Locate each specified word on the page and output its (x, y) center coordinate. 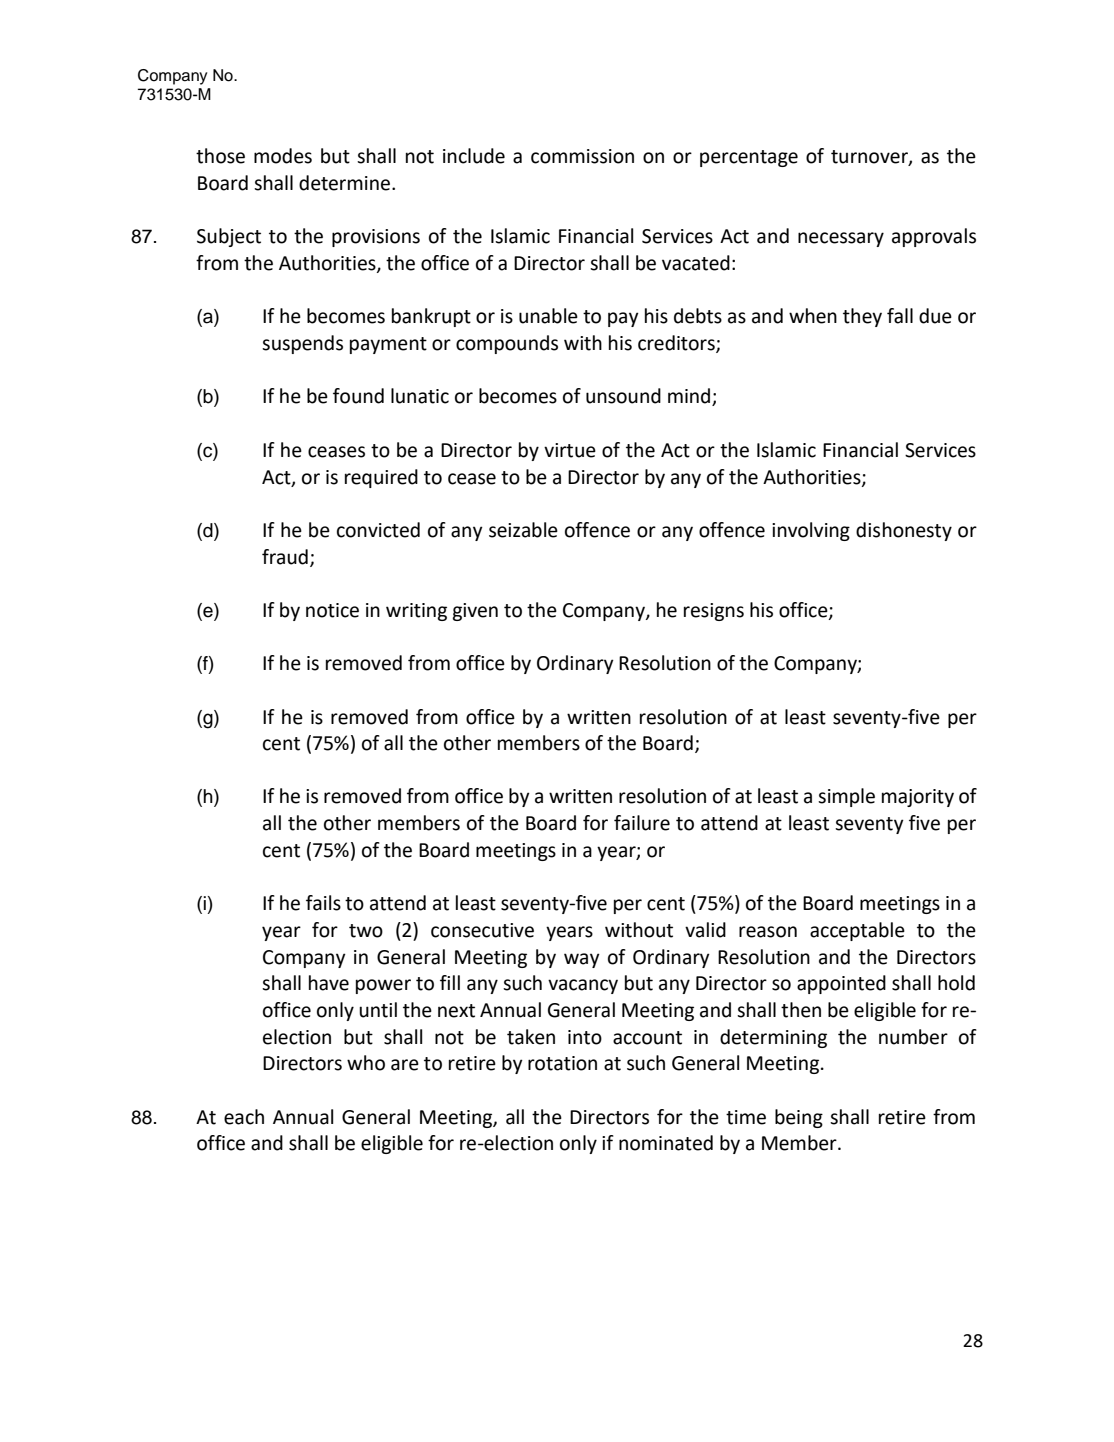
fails (323, 903)
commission (582, 156)
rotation (562, 1063)
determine (346, 183)
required (381, 478)
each (244, 1117)
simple (846, 797)
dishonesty (904, 531)
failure (642, 823)
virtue (570, 450)
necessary (841, 239)
